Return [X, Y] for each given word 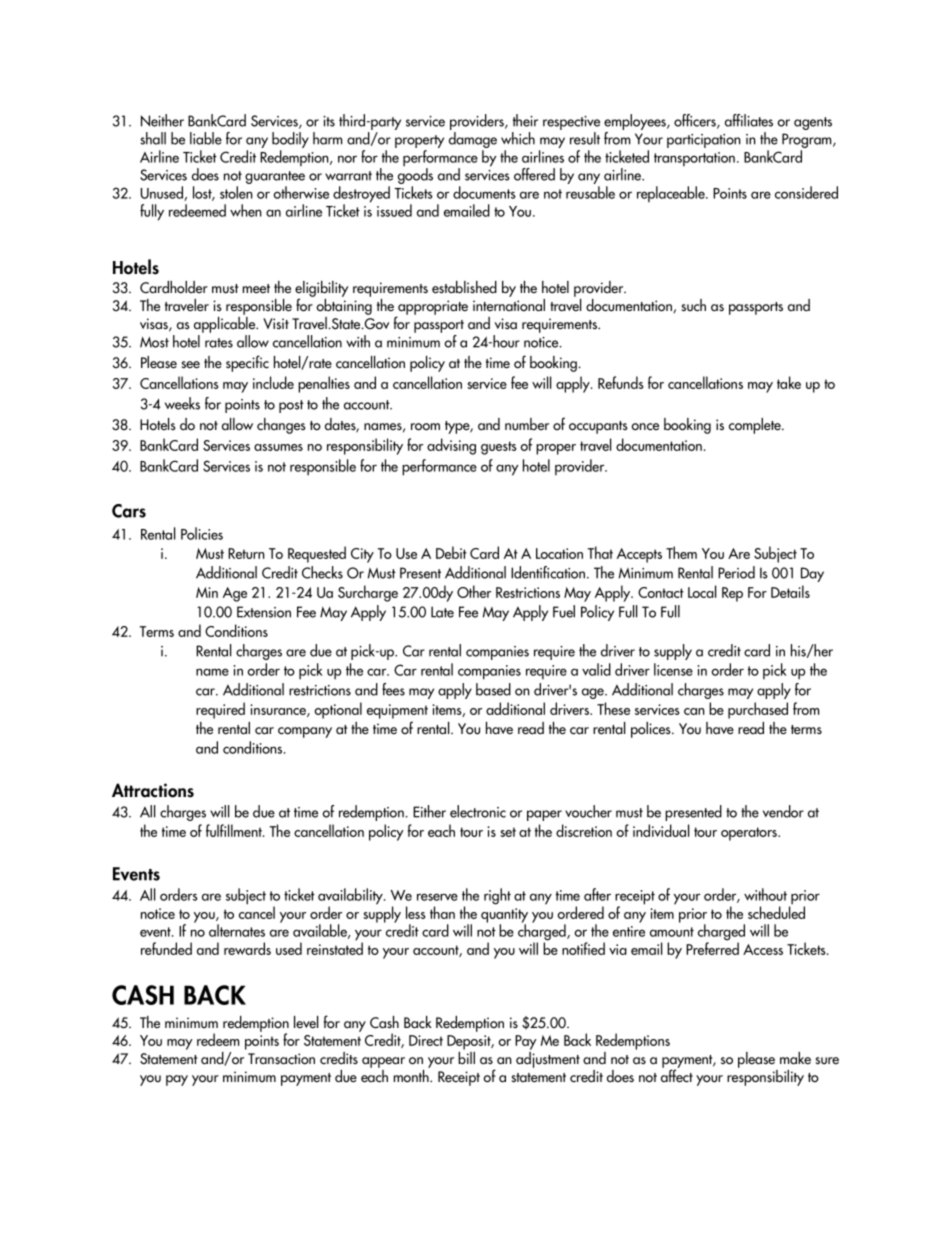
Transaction [281, 1059]
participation [704, 141]
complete [756, 426]
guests [499, 448]
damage [473, 141]
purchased [758, 710]
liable [206, 138]
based [493, 689]
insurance [279, 710]
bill [466, 1057]
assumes [278, 447]
